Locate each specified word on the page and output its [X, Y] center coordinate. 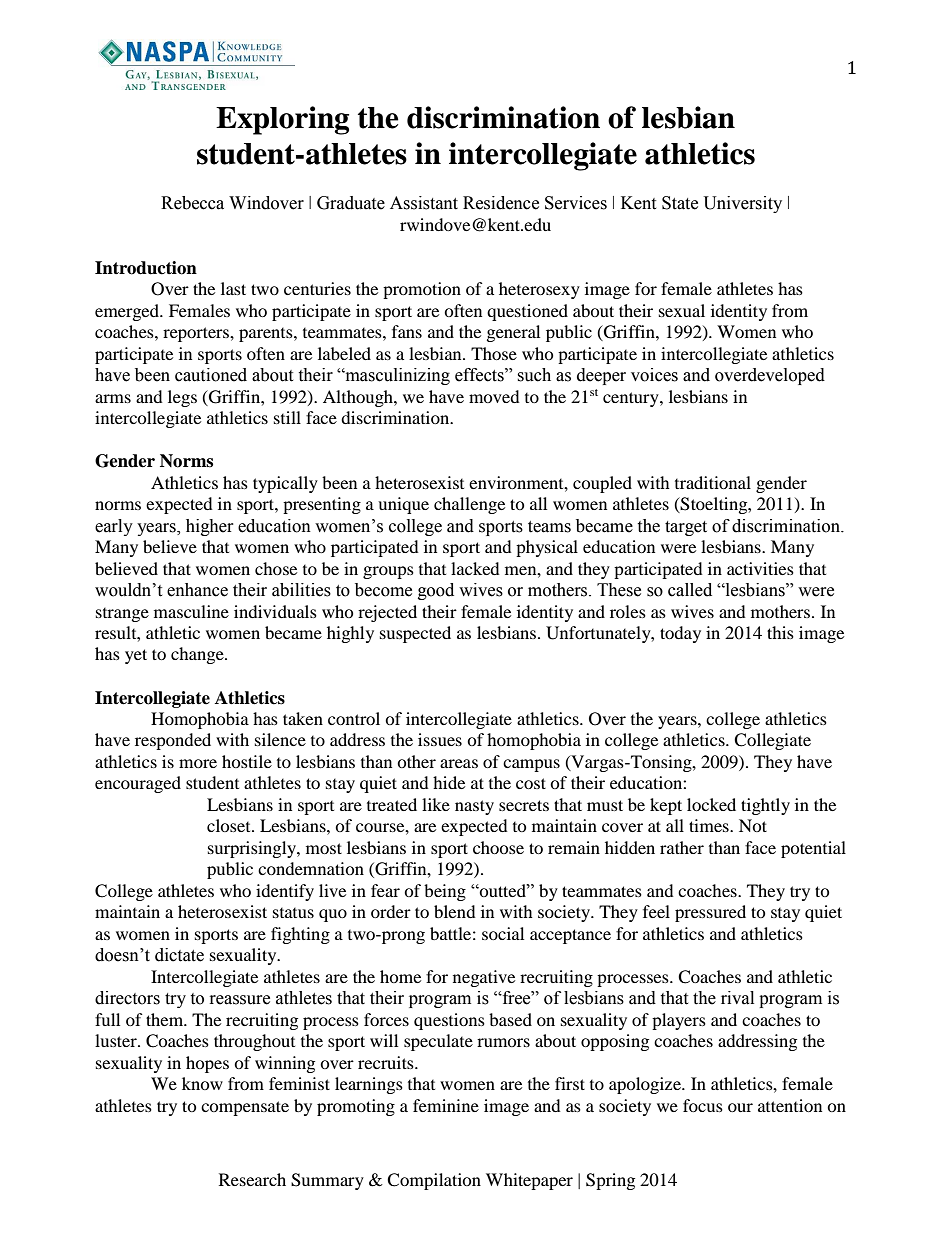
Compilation [434, 1181]
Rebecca [192, 203]
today [680, 634]
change [198, 655]
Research [252, 1179]
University [743, 204]
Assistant [424, 203]
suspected [415, 634]
